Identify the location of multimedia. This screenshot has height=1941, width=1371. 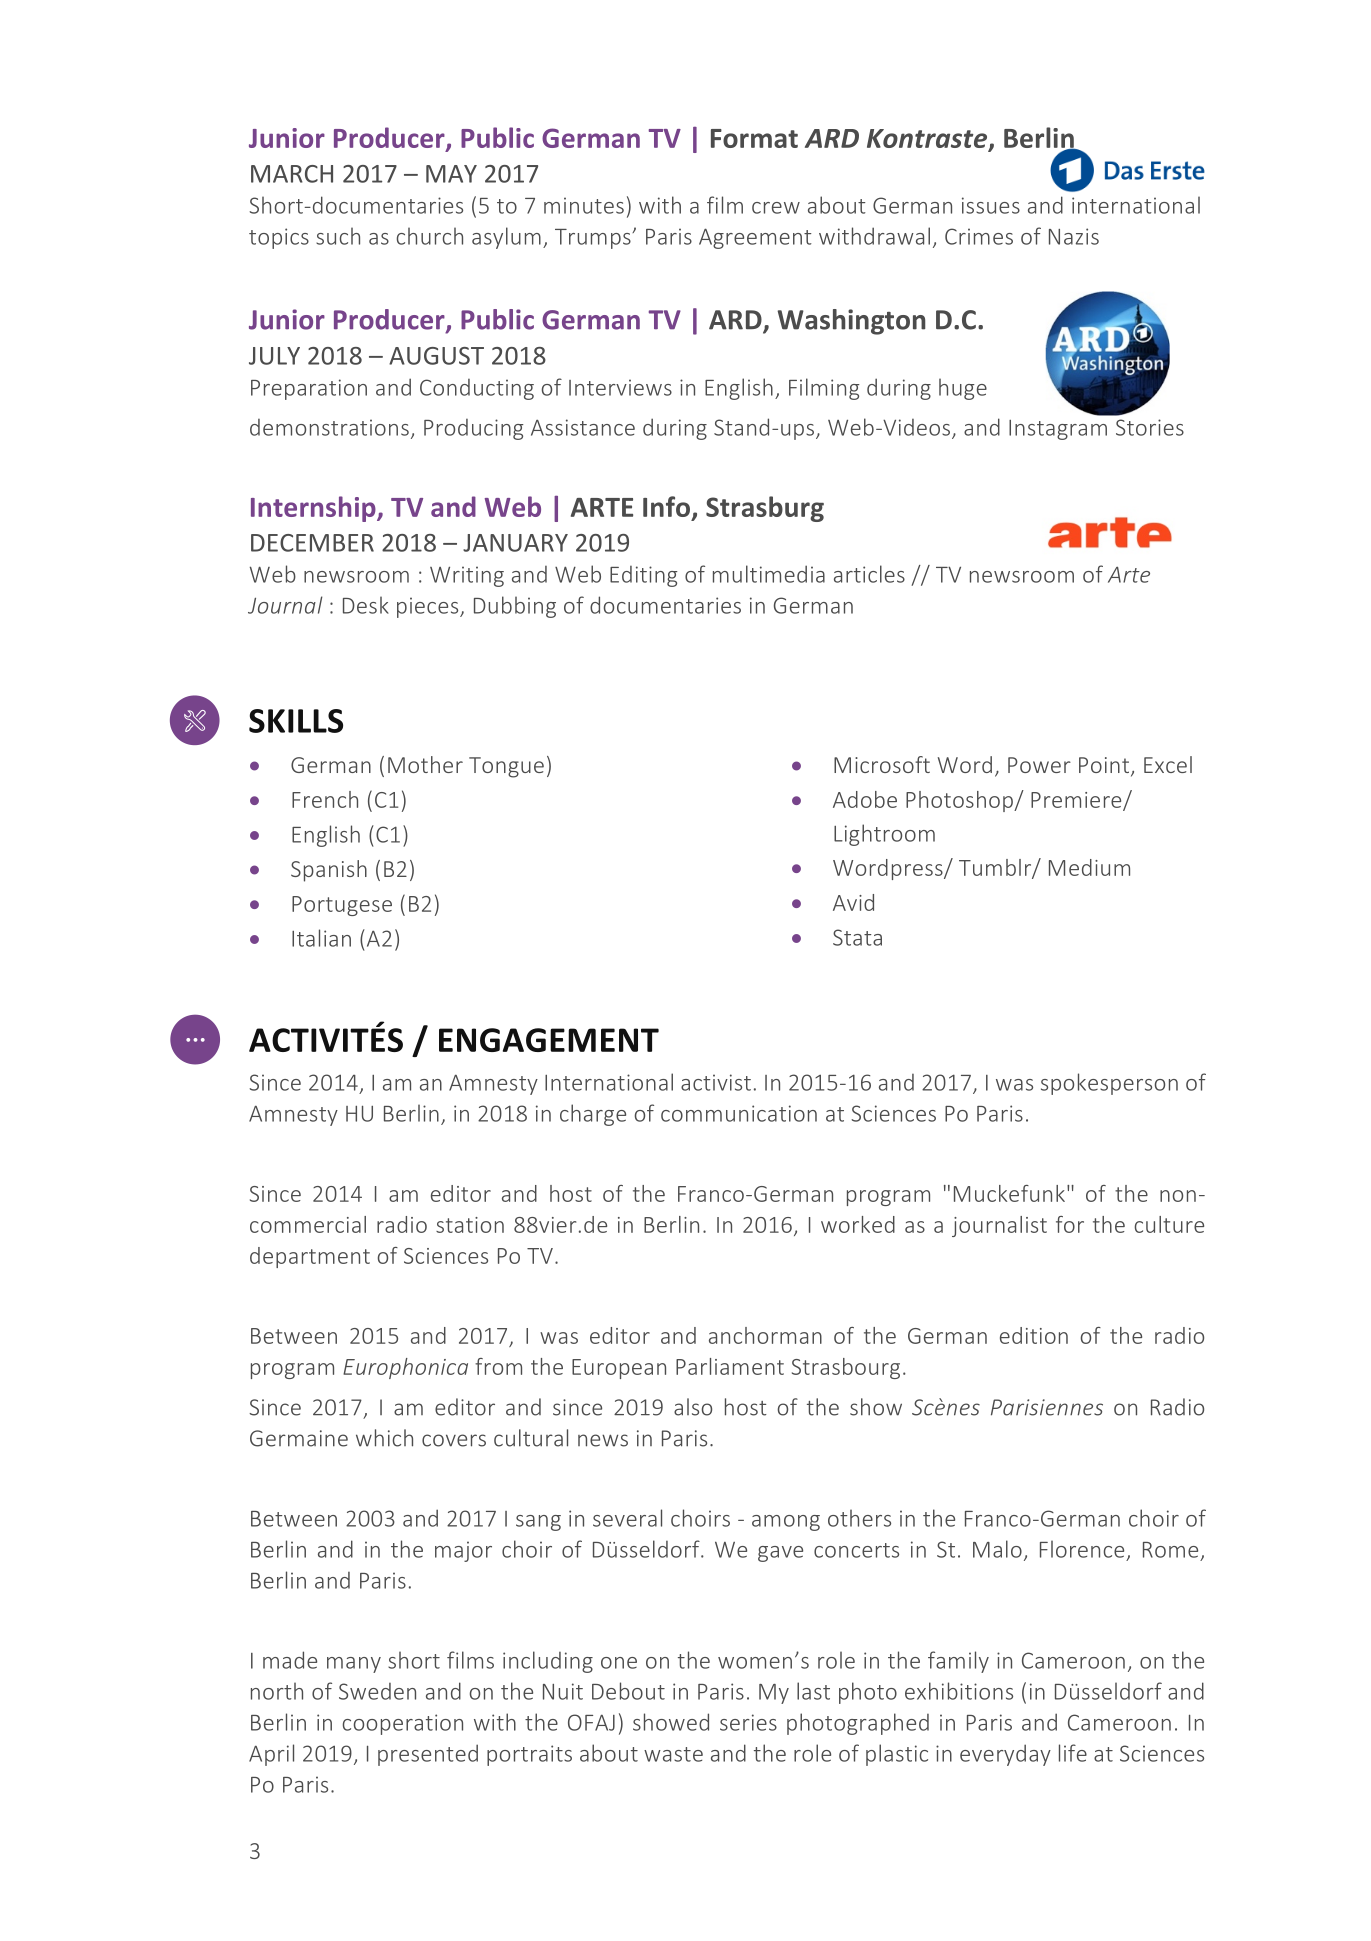
(769, 574).
